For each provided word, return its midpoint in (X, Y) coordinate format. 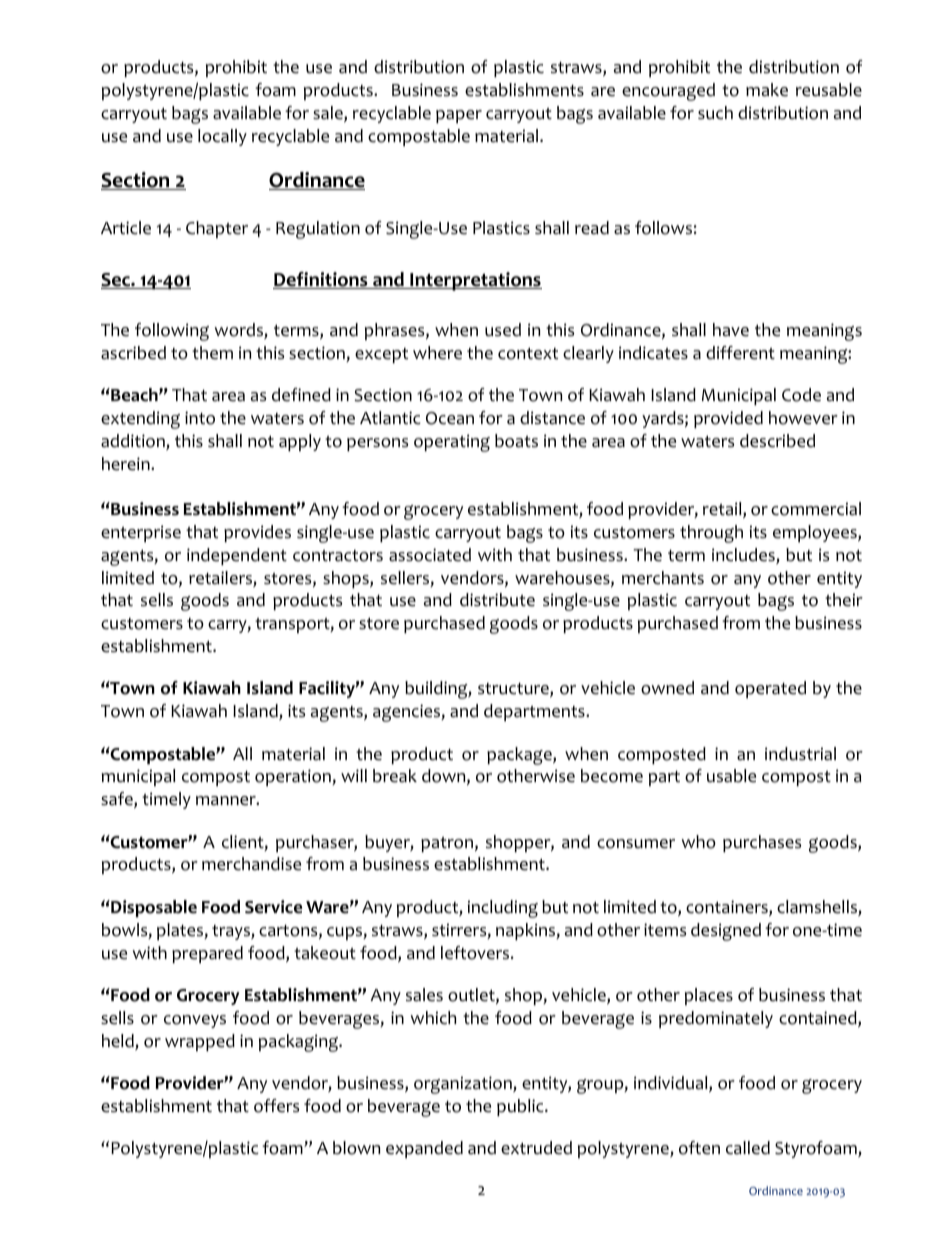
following (172, 332)
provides (257, 533)
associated (430, 555)
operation (294, 777)
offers (276, 1106)
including (503, 909)
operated (770, 689)
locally (222, 137)
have (731, 330)
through (711, 534)
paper (459, 116)
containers (728, 908)
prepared (207, 954)
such (715, 113)
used (503, 330)
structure (514, 690)
